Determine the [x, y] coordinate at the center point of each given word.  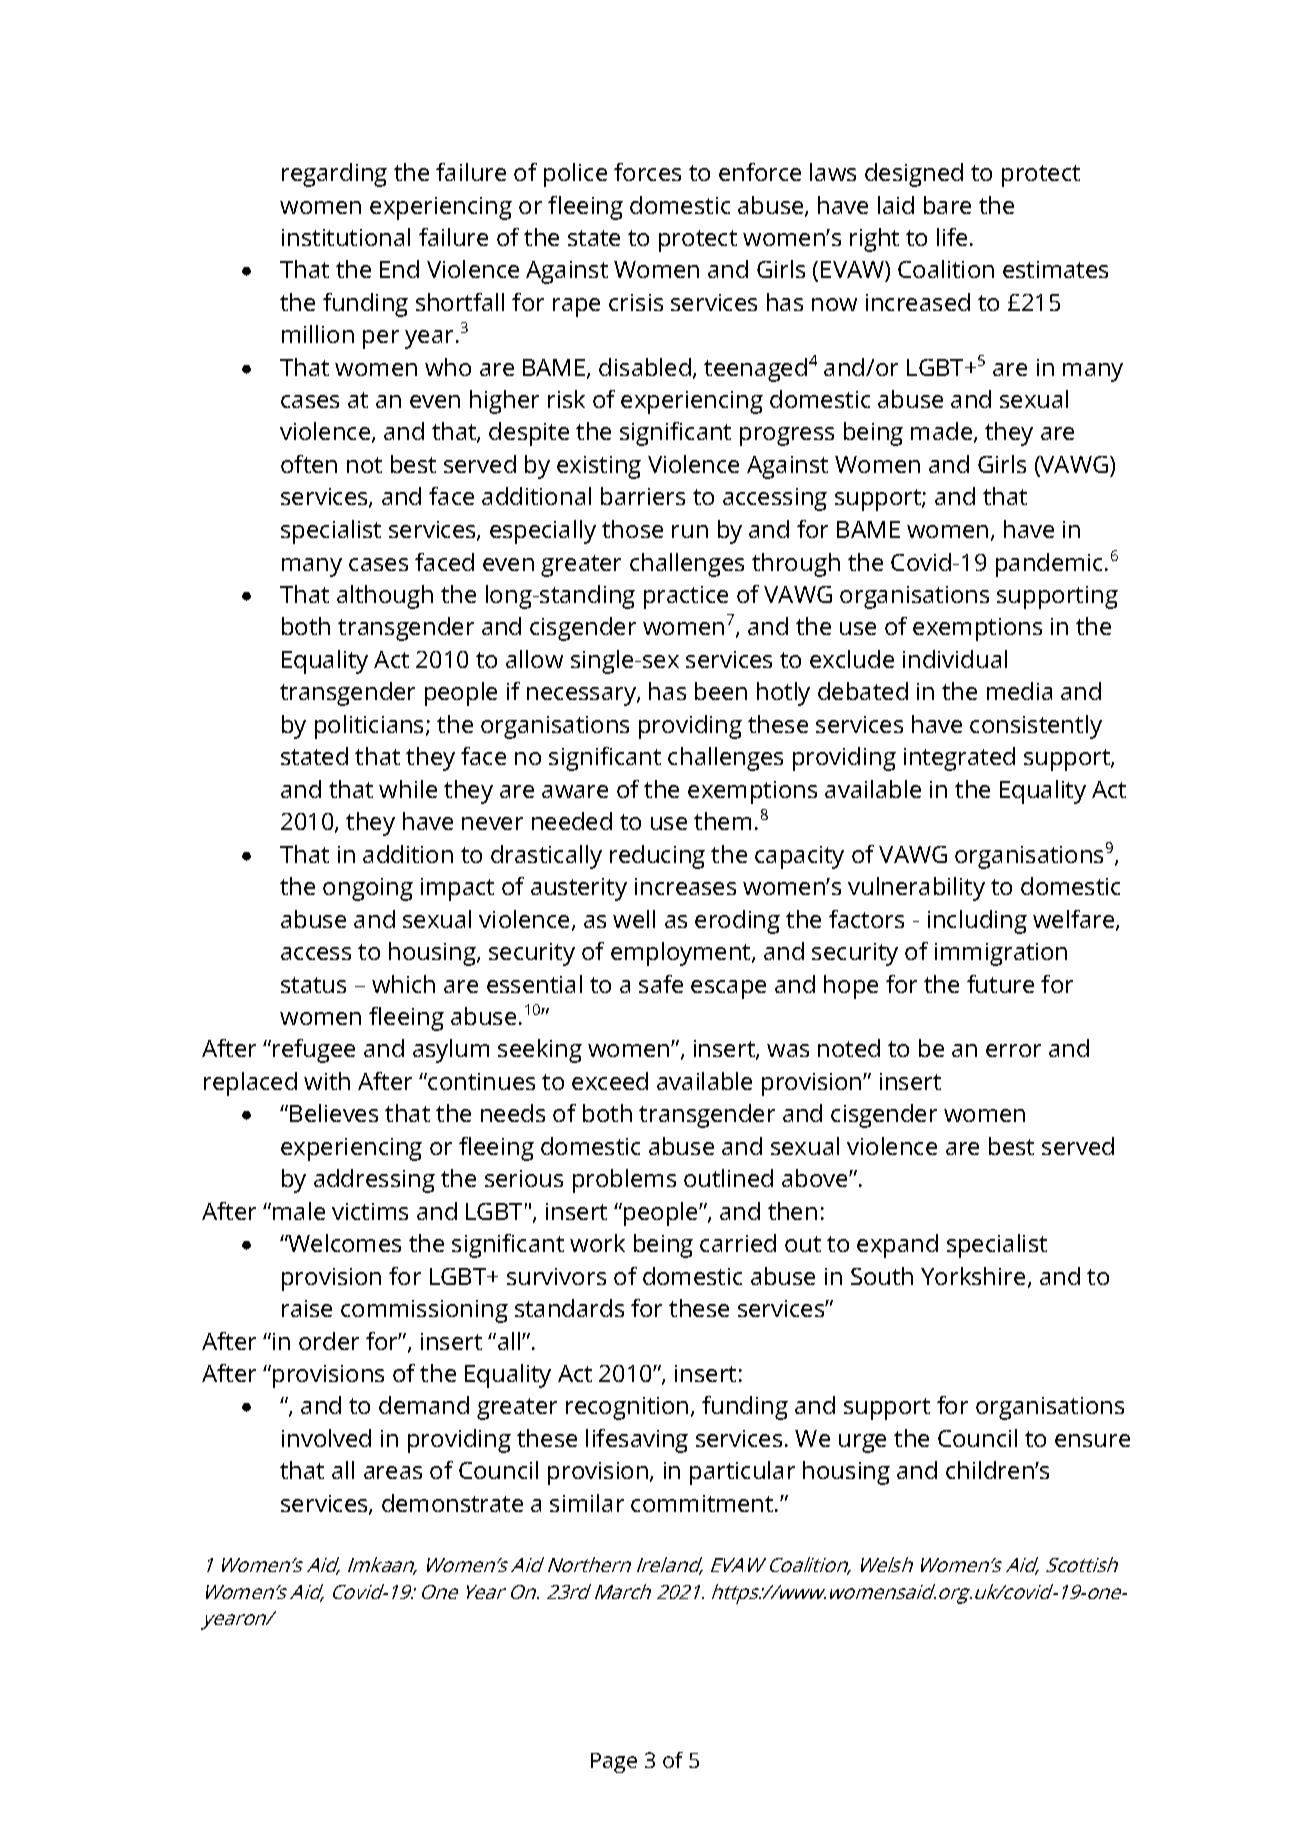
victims [370, 1211]
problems [624, 1181]
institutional [346, 237]
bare [947, 205]
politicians [371, 727]
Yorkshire [973, 1276]
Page [614, 1763]
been [721, 691]
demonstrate [452, 1503]
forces [647, 172]
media [1019, 691]
